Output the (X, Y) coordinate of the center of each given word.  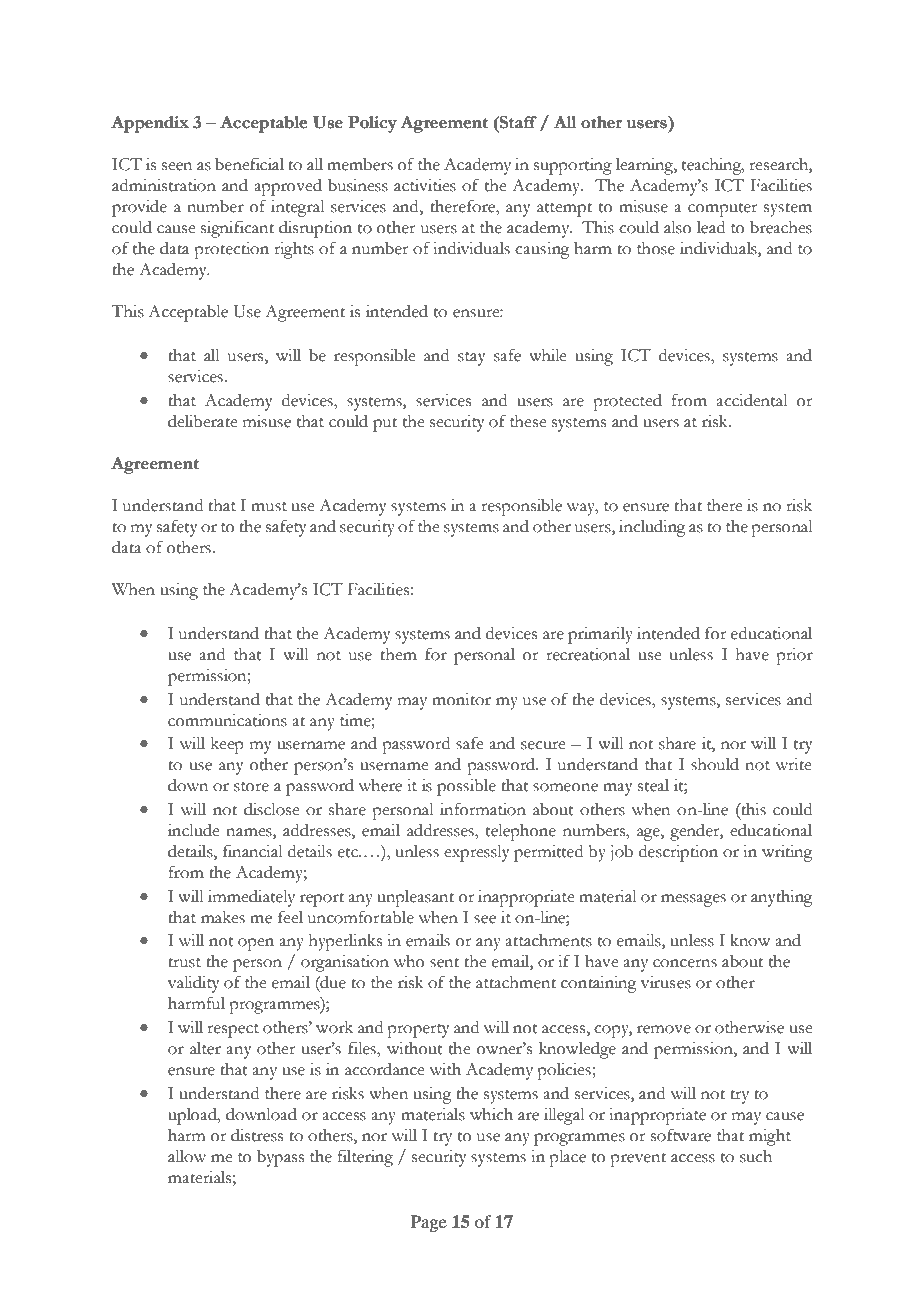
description (678, 853)
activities (425, 185)
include (194, 830)
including (652, 528)
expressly (477, 853)
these (528, 421)
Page (429, 1223)
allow (187, 1156)
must (269, 507)
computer (723, 210)
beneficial (249, 164)
